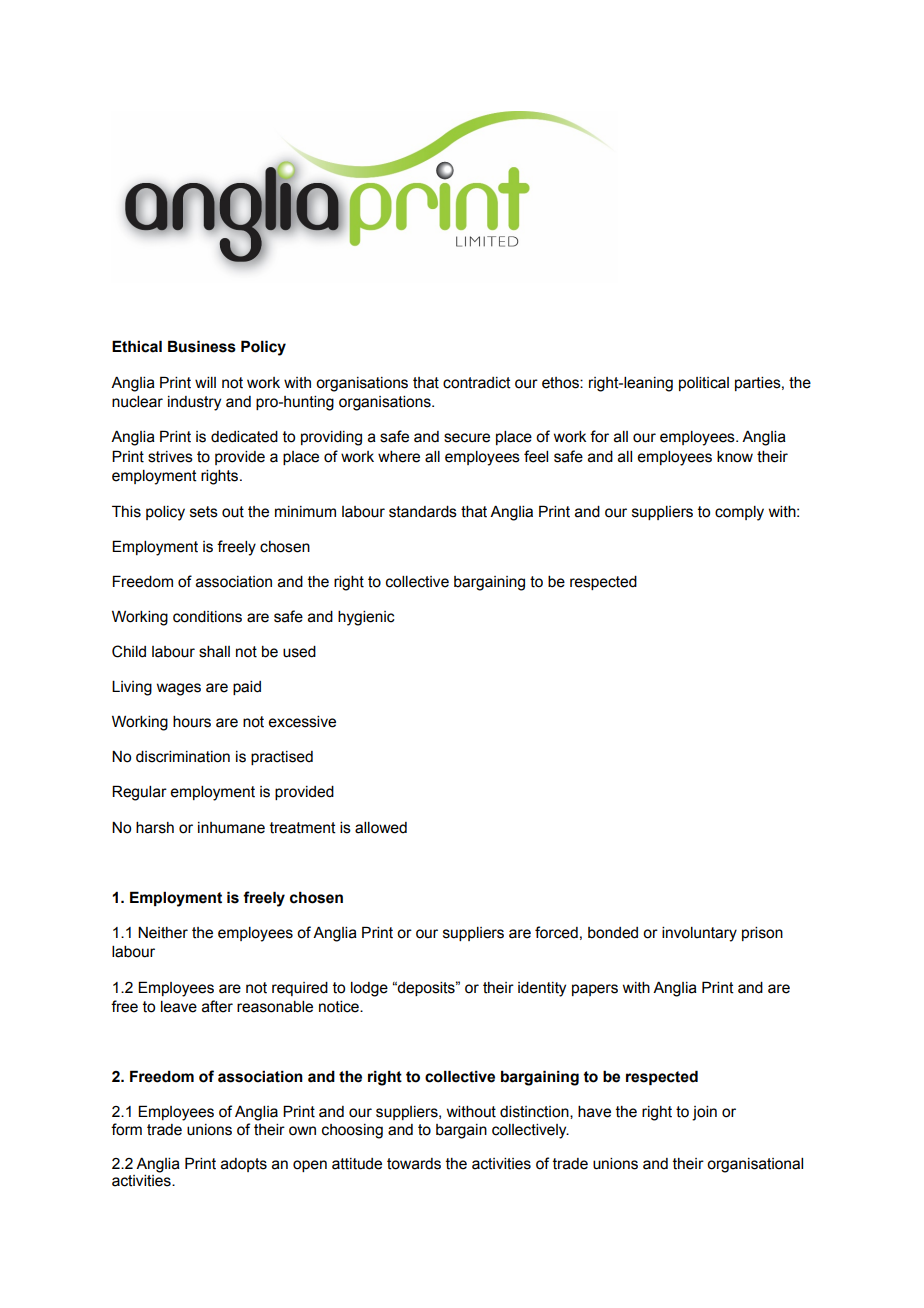 The image size is (924, 1308). Describe the element at coordinates (414, 1164) in the screenshot. I see `towards` at that location.
